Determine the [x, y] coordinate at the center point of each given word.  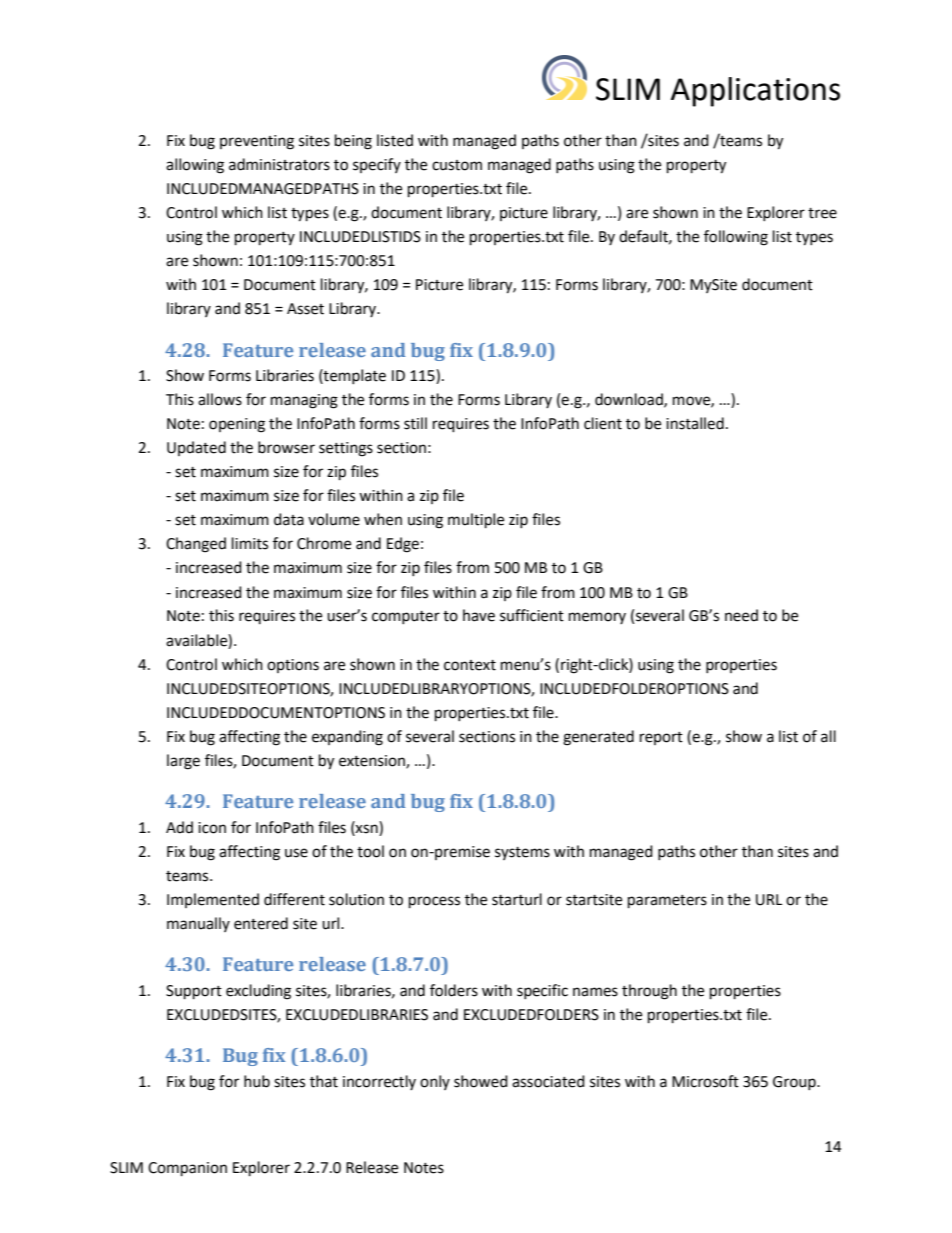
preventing [257, 142]
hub [257, 1081]
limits [250, 543]
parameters [667, 902]
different [294, 899]
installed [695, 423]
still [415, 423]
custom [457, 165]
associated [548, 1081]
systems [522, 853]
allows [220, 399]
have [479, 615]
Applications [755, 92]
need [741, 615]
